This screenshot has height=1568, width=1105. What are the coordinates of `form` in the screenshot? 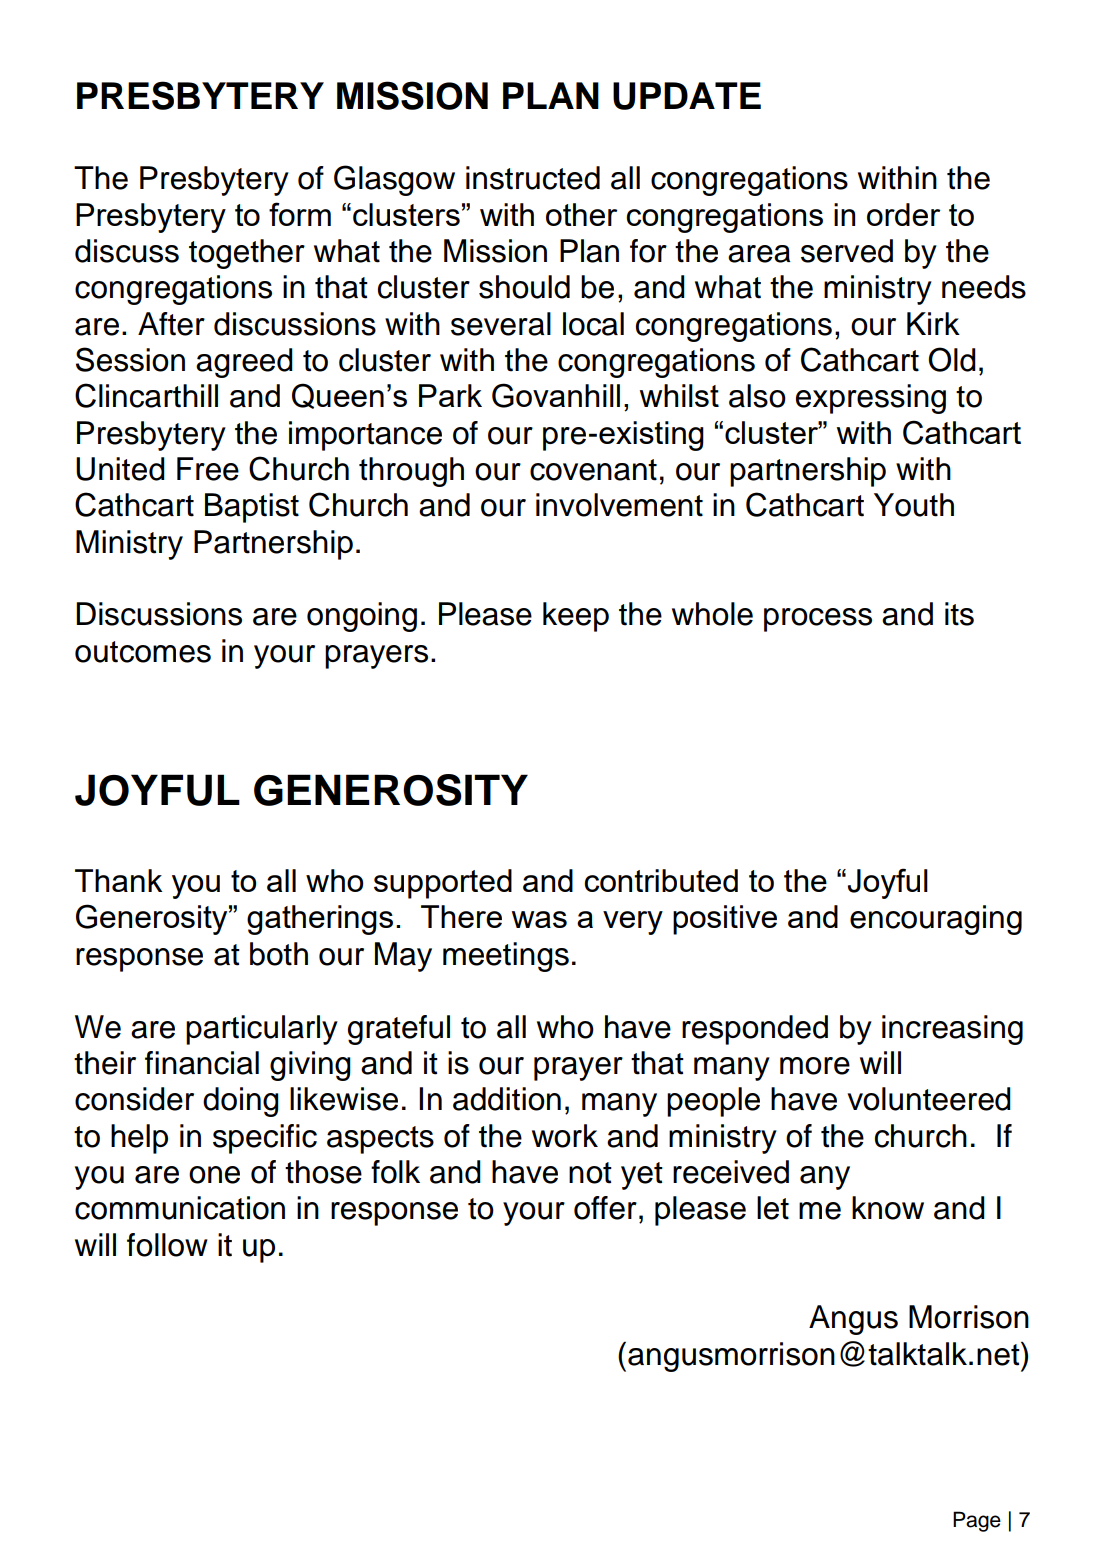 It's located at (300, 214).
